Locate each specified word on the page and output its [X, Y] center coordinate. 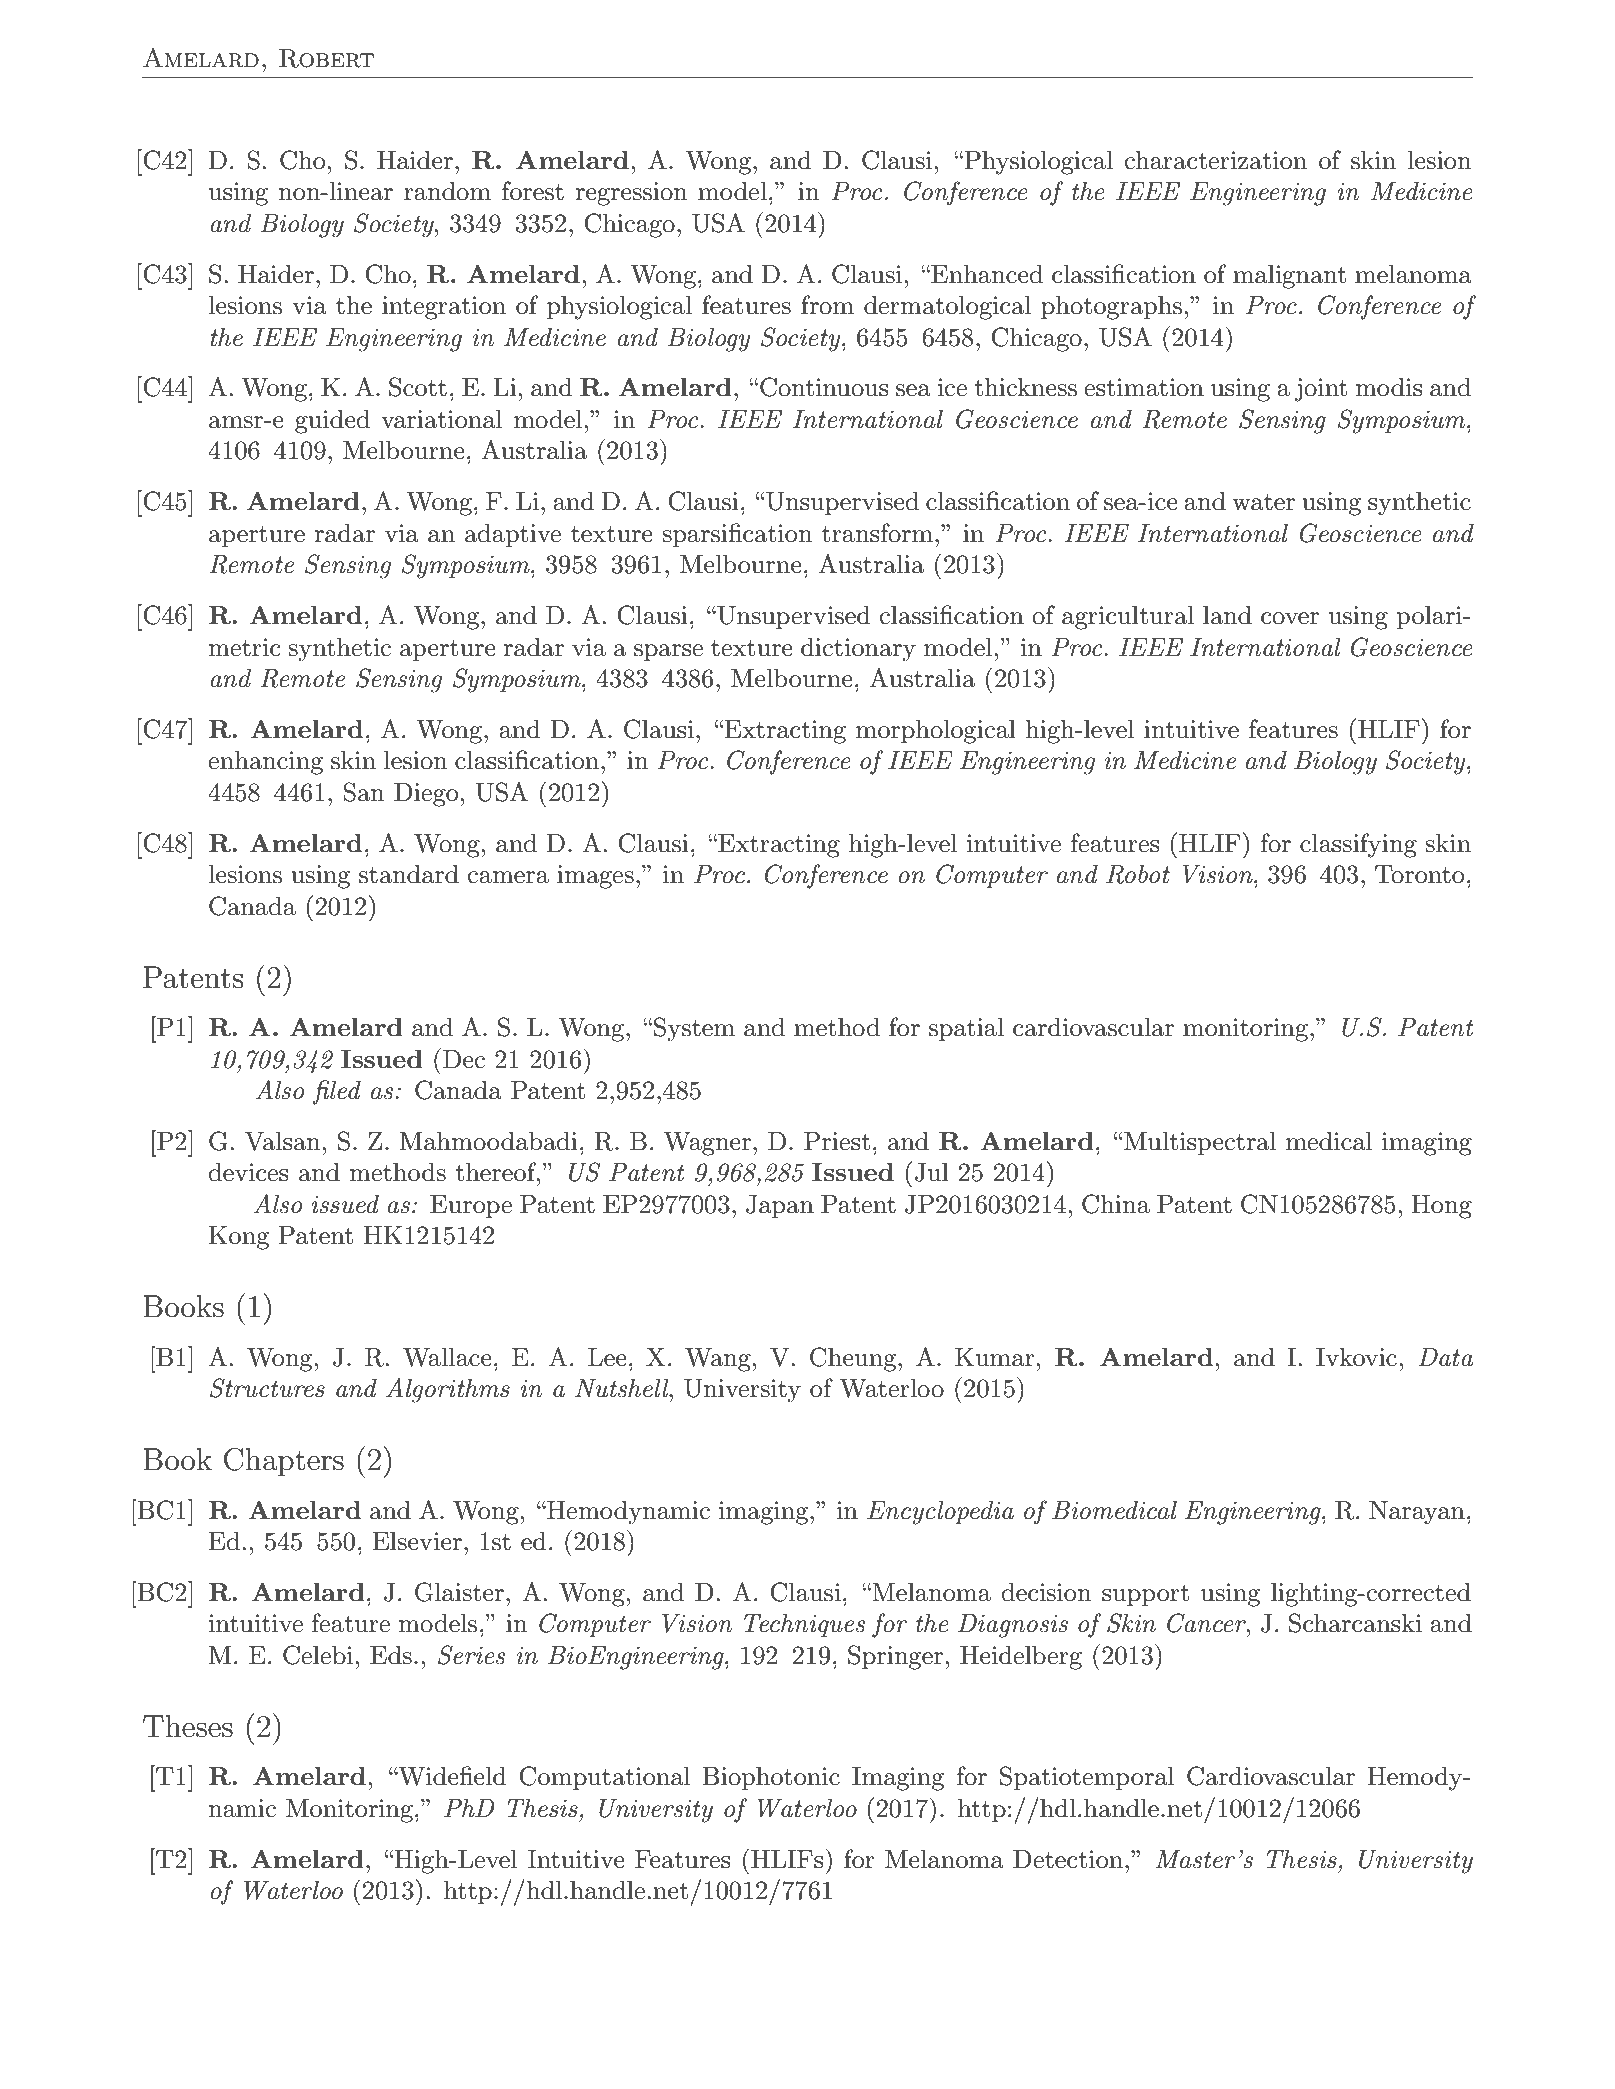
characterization [1215, 160]
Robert [326, 58]
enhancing [265, 763]
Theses [188, 1726]
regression [631, 194]
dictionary [858, 650]
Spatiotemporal [1087, 1778]
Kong [238, 1238]
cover [1290, 618]
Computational [604, 1778]
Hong [1441, 1207]
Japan [780, 1206]
